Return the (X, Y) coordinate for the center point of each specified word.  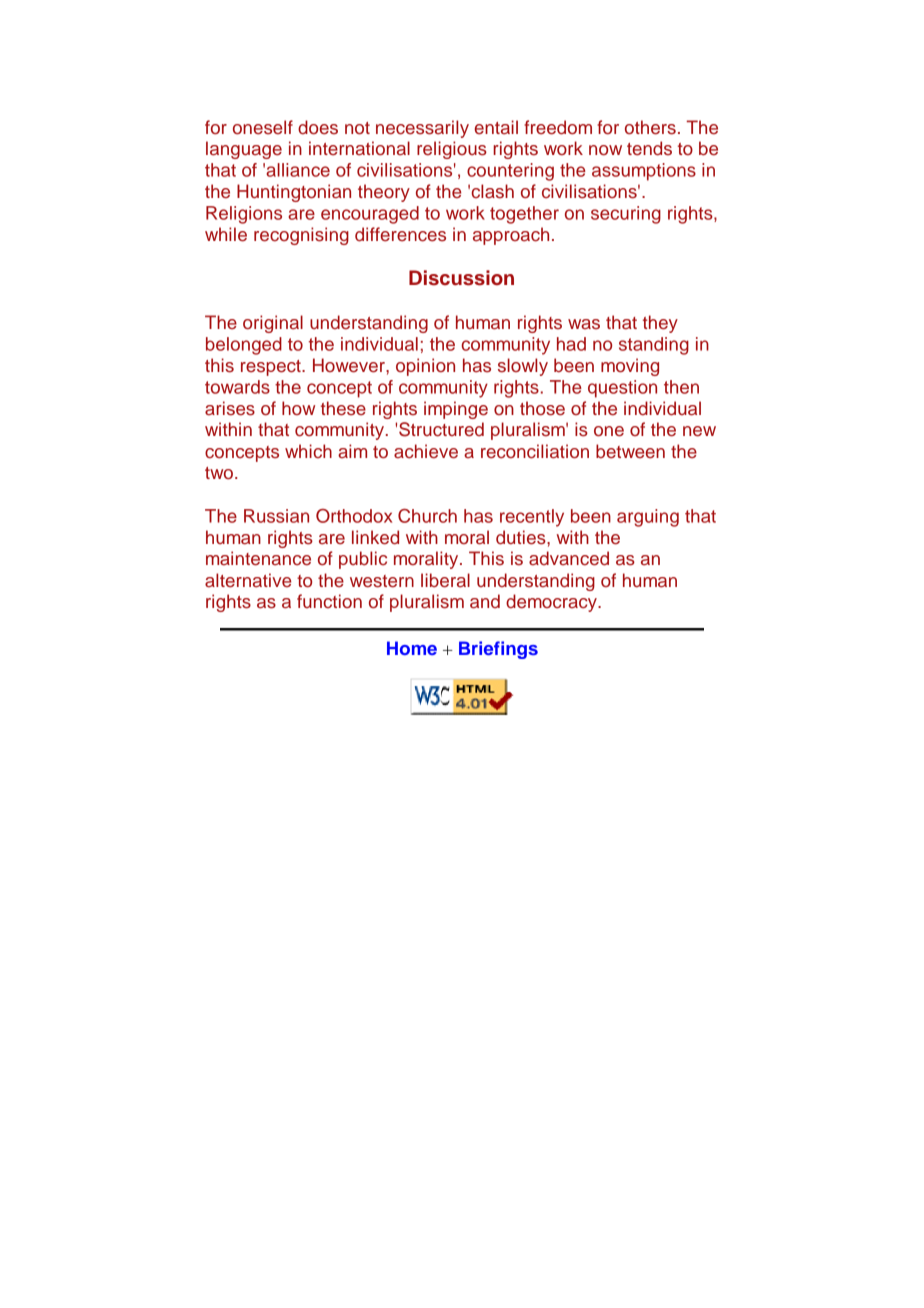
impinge (456, 410)
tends (649, 148)
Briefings (498, 650)
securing (626, 215)
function (329, 601)
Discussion (461, 278)
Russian (276, 516)
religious (452, 150)
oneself (263, 127)
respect (272, 368)
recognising (301, 236)
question (622, 389)
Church (427, 516)
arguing (648, 518)
